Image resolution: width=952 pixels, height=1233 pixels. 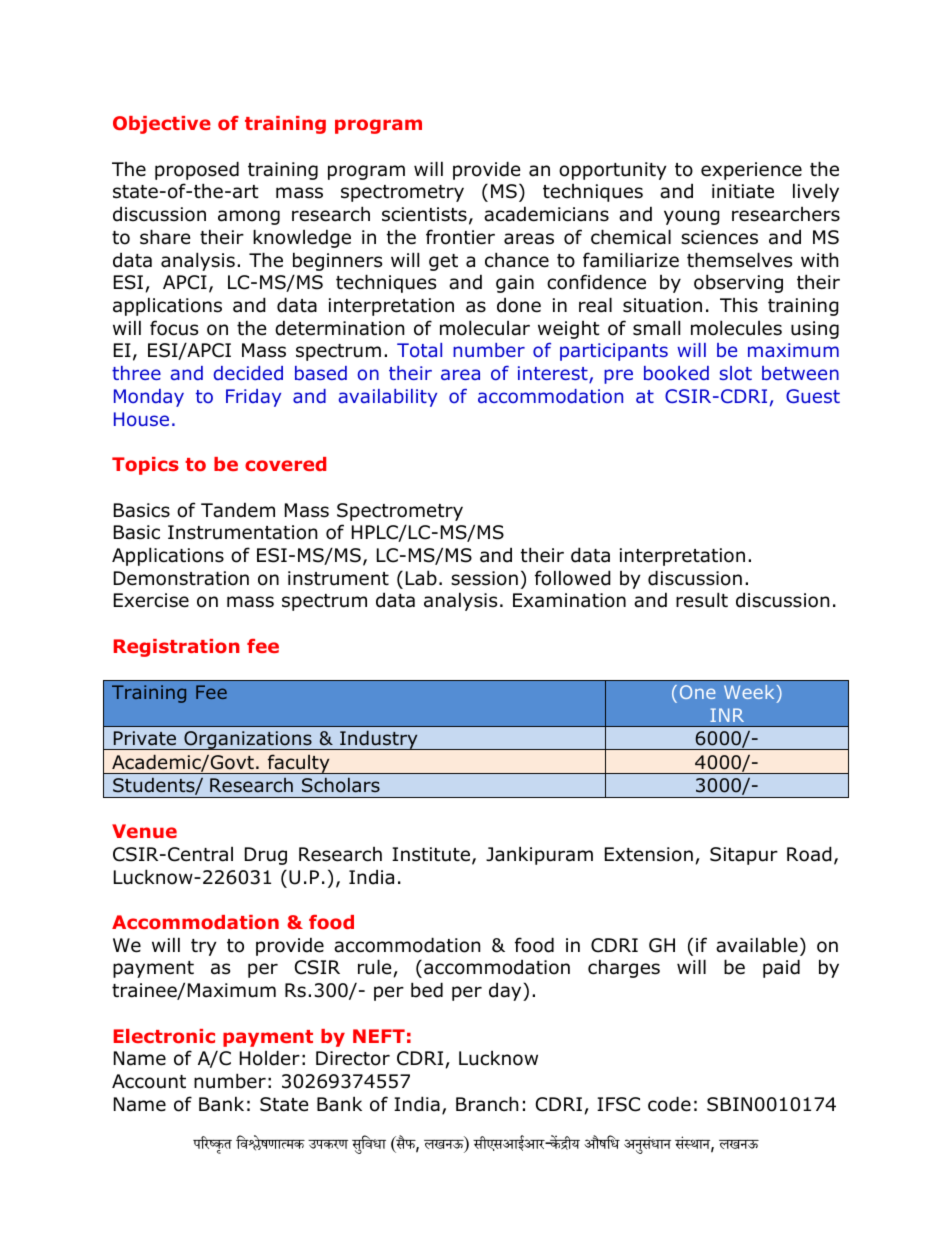 I want to click on proposed, so click(x=197, y=170).
